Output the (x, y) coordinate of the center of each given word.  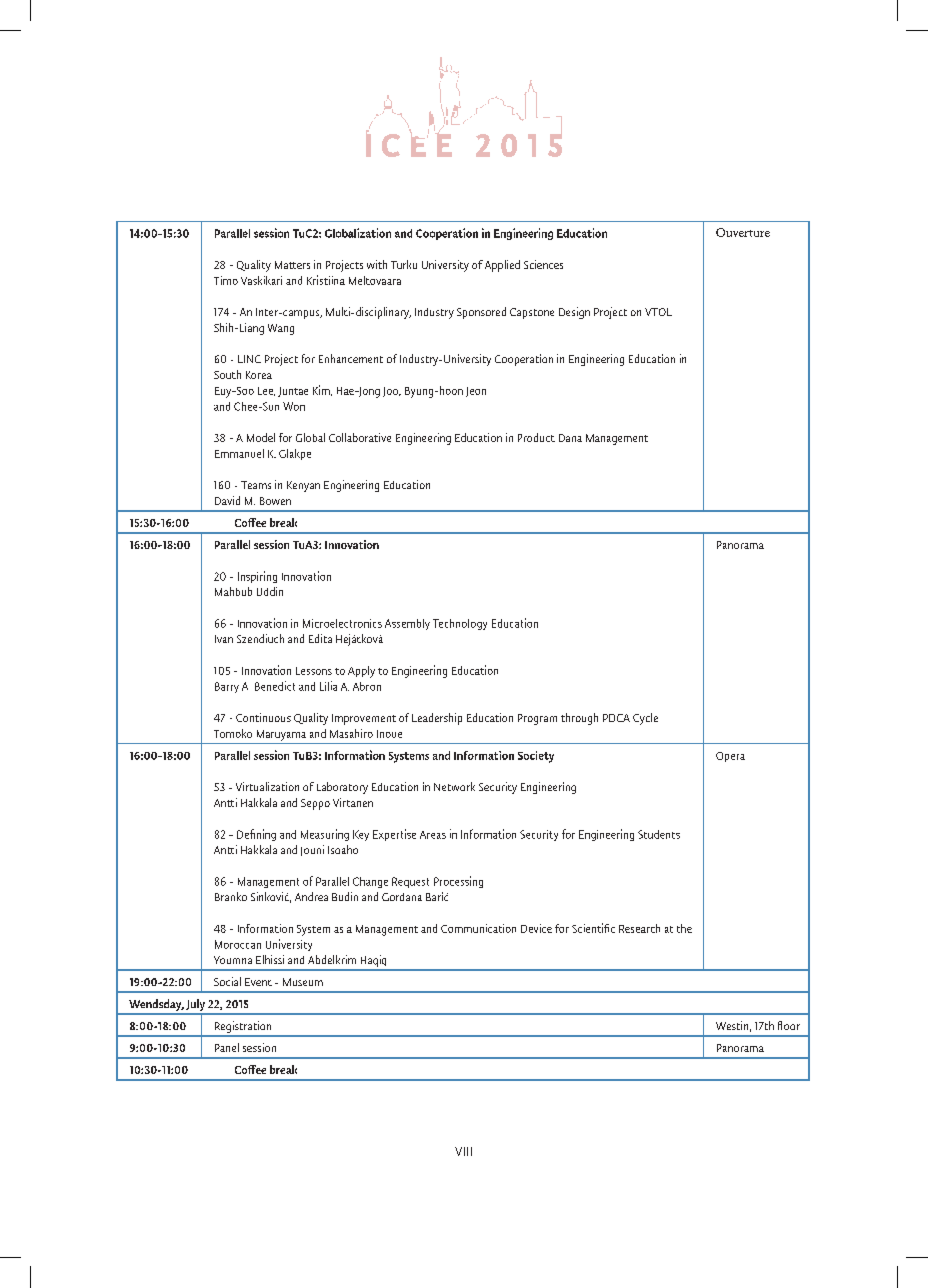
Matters (292, 265)
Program (537, 719)
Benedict (275, 686)
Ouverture (743, 232)
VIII (463, 1151)
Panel (227, 1047)
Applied (502, 266)
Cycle (645, 719)
